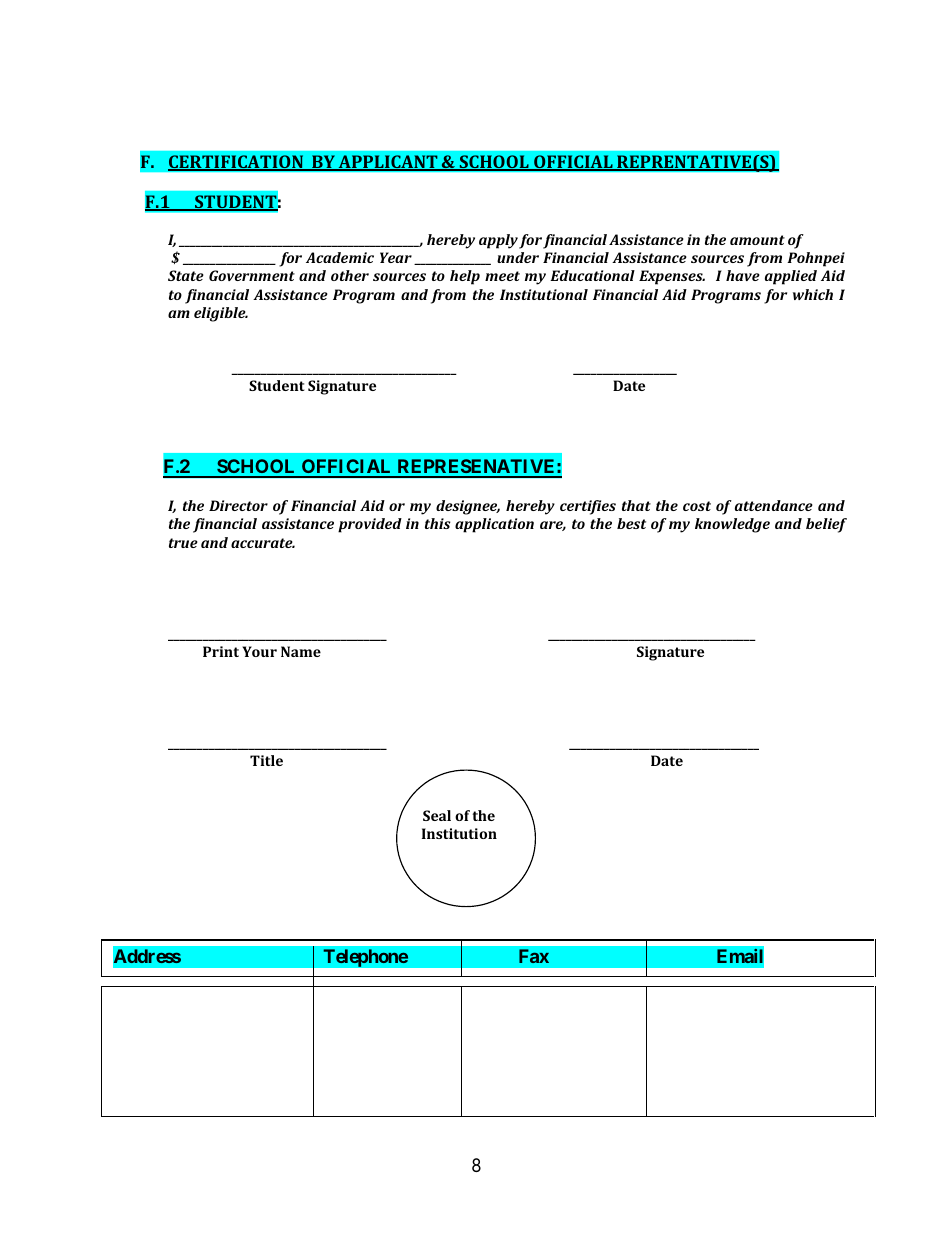  What do you see at coordinates (237, 163) in the screenshot?
I see `CERTIFICATION` at bounding box center [237, 163].
